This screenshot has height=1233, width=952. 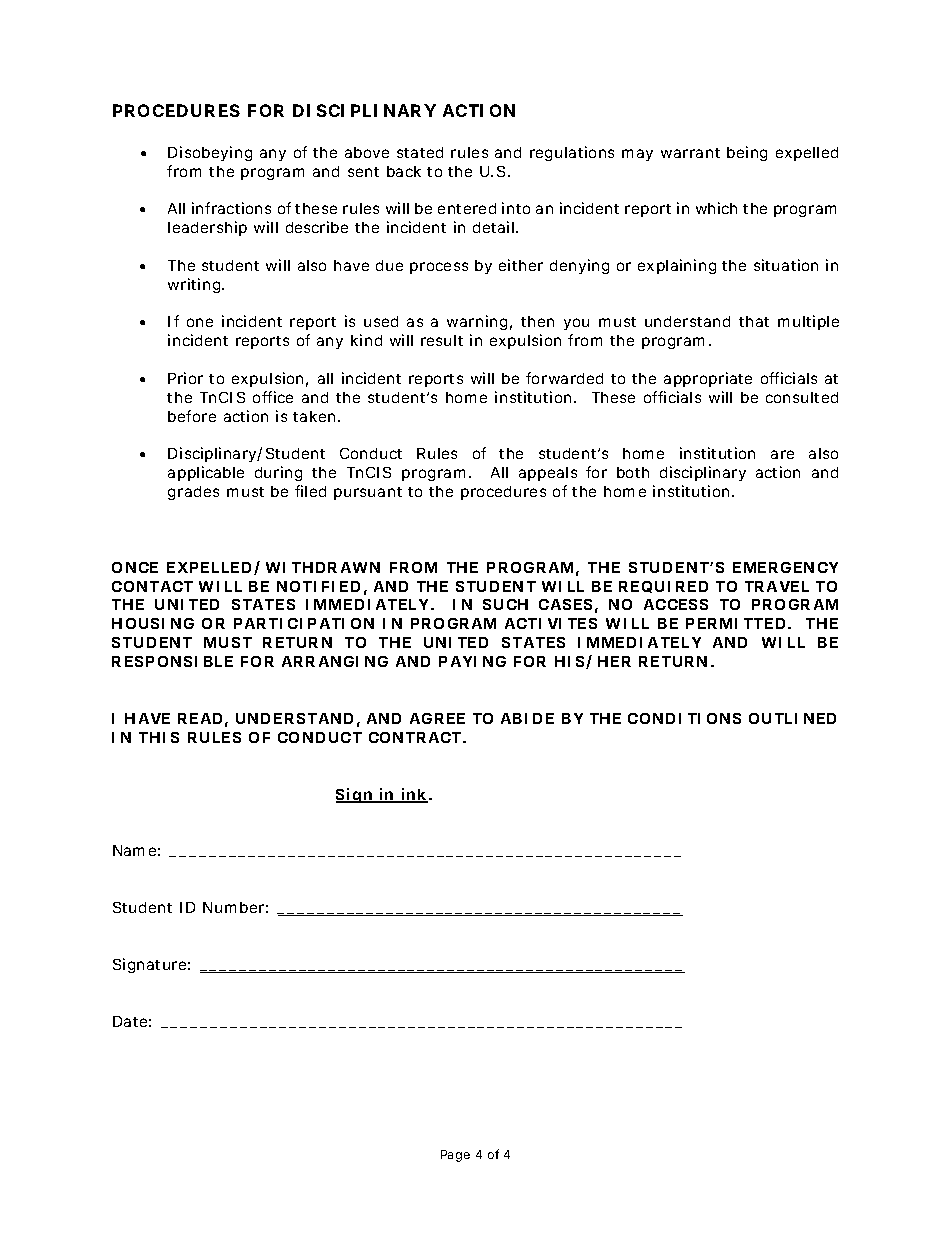 What do you see at coordinates (548, 474) in the screenshot?
I see `appeals` at bounding box center [548, 474].
